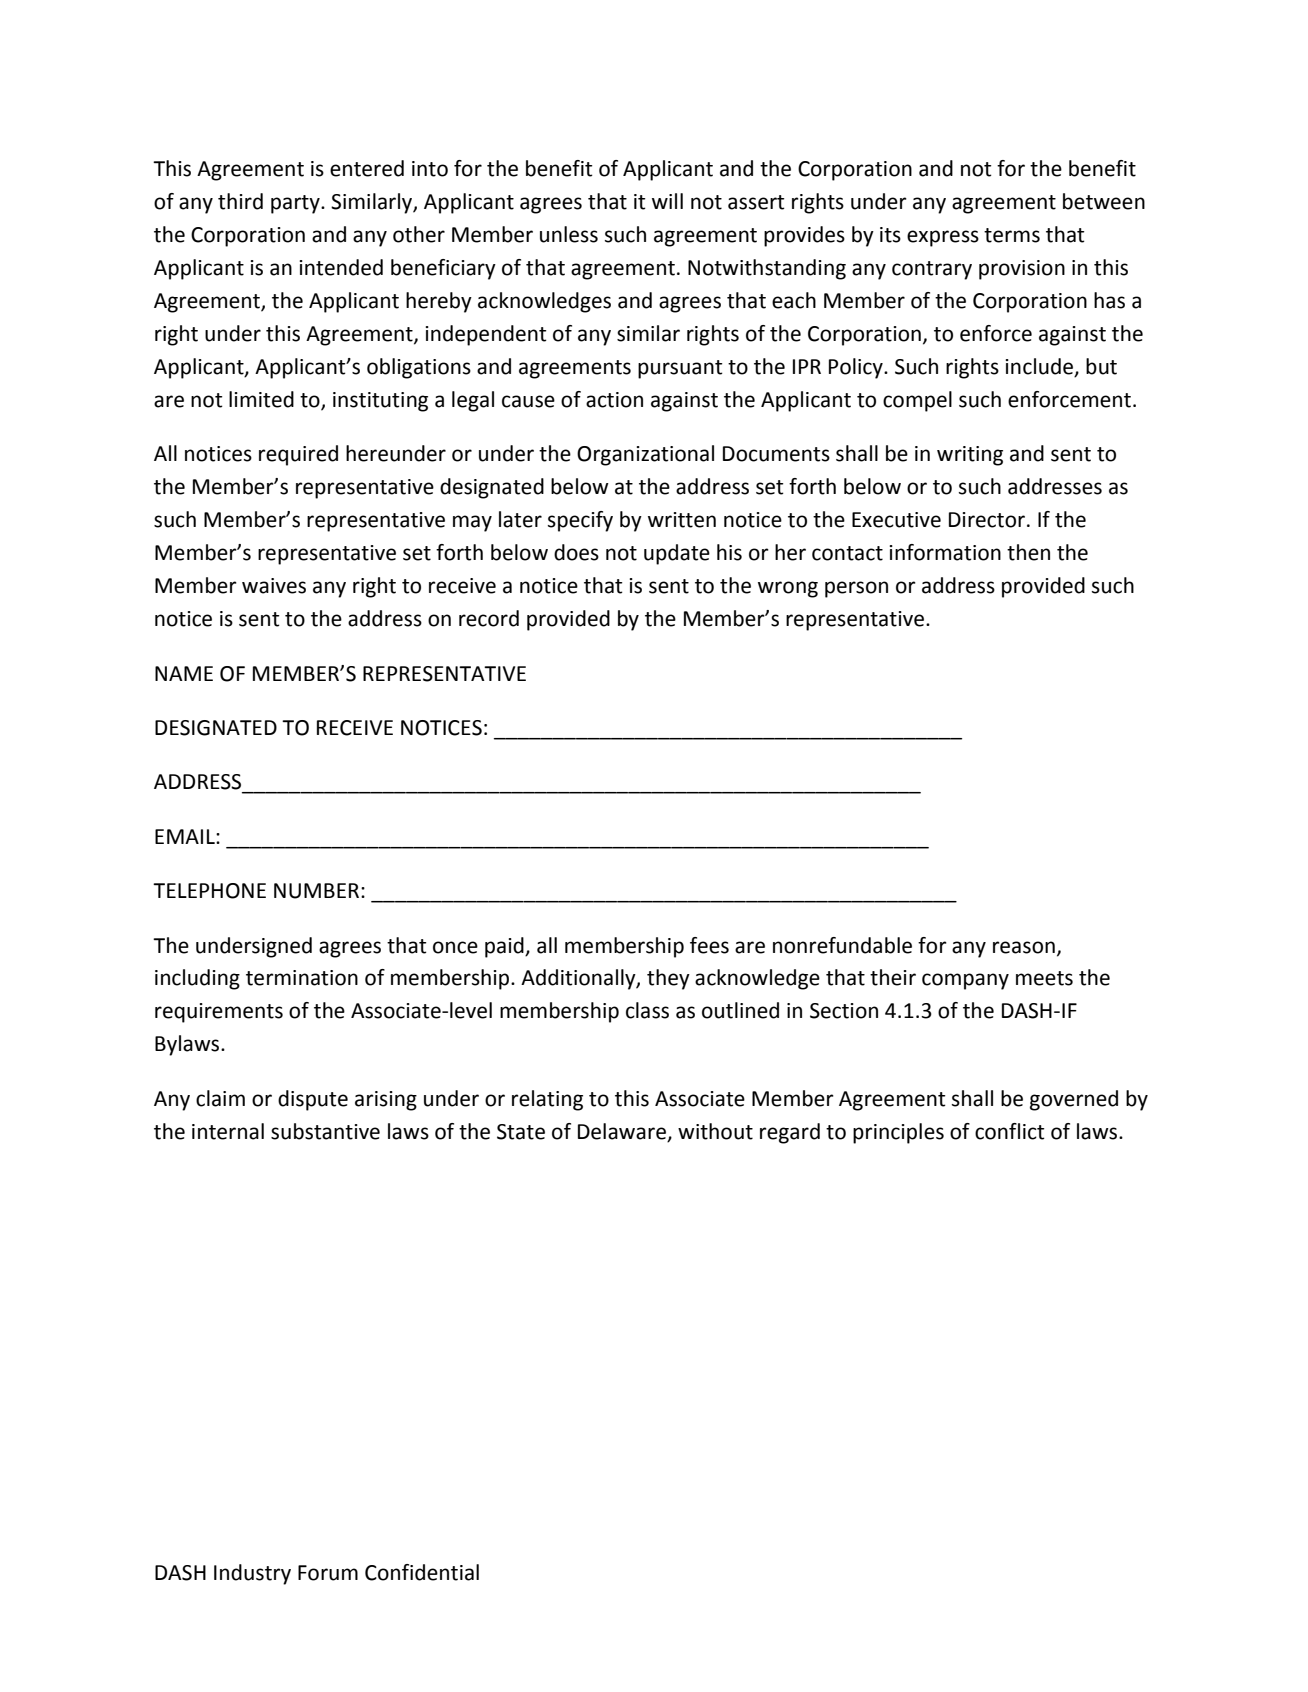 The image size is (1308, 1692). What do you see at coordinates (296, 204) in the screenshot?
I see `party` at bounding box center [296, 204].
